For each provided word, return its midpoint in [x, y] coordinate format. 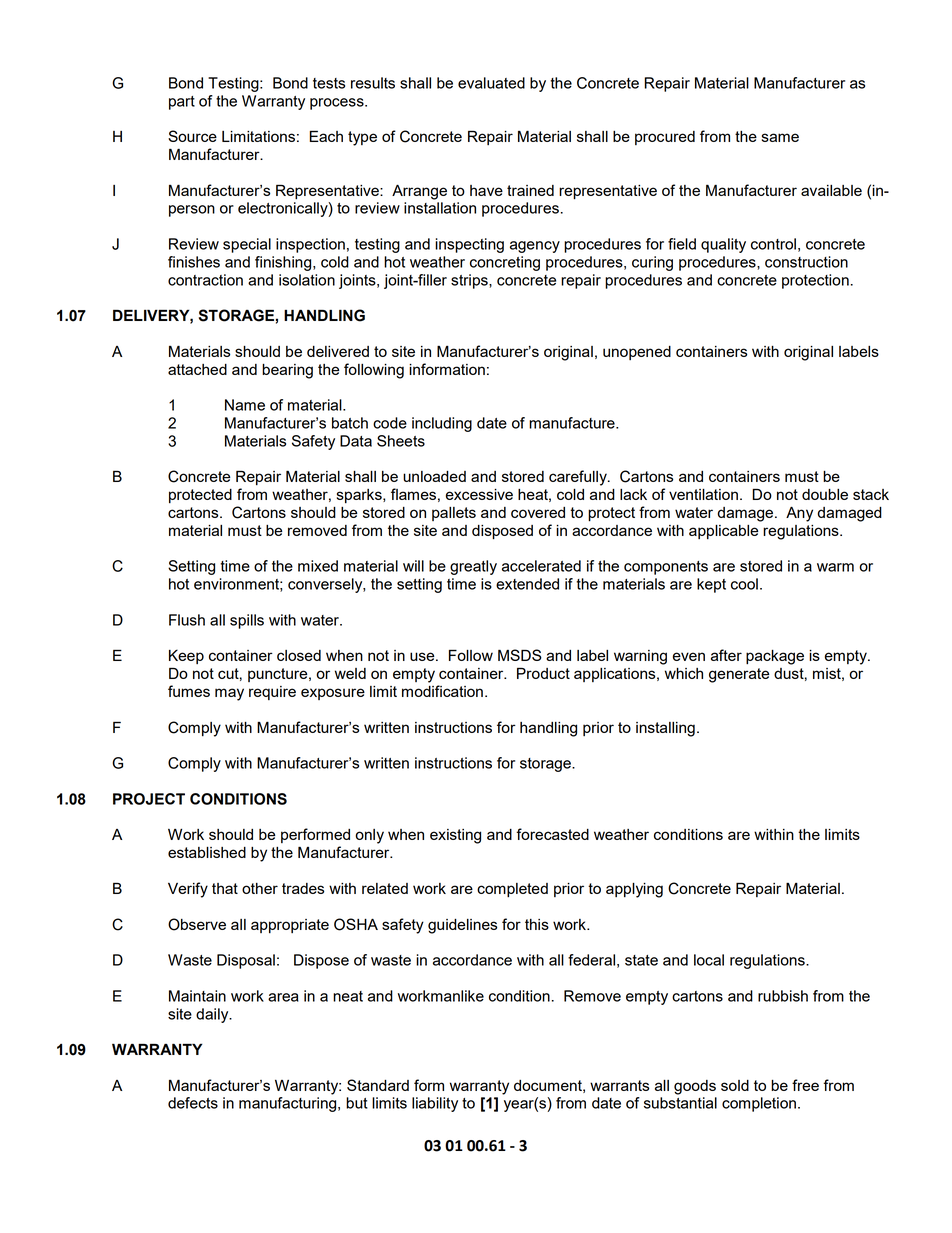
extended [527, 584]
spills [247, 621]
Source [192, 136]
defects [193, 1103]
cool [744, 584]
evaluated [491, 83]
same [780, 137]
